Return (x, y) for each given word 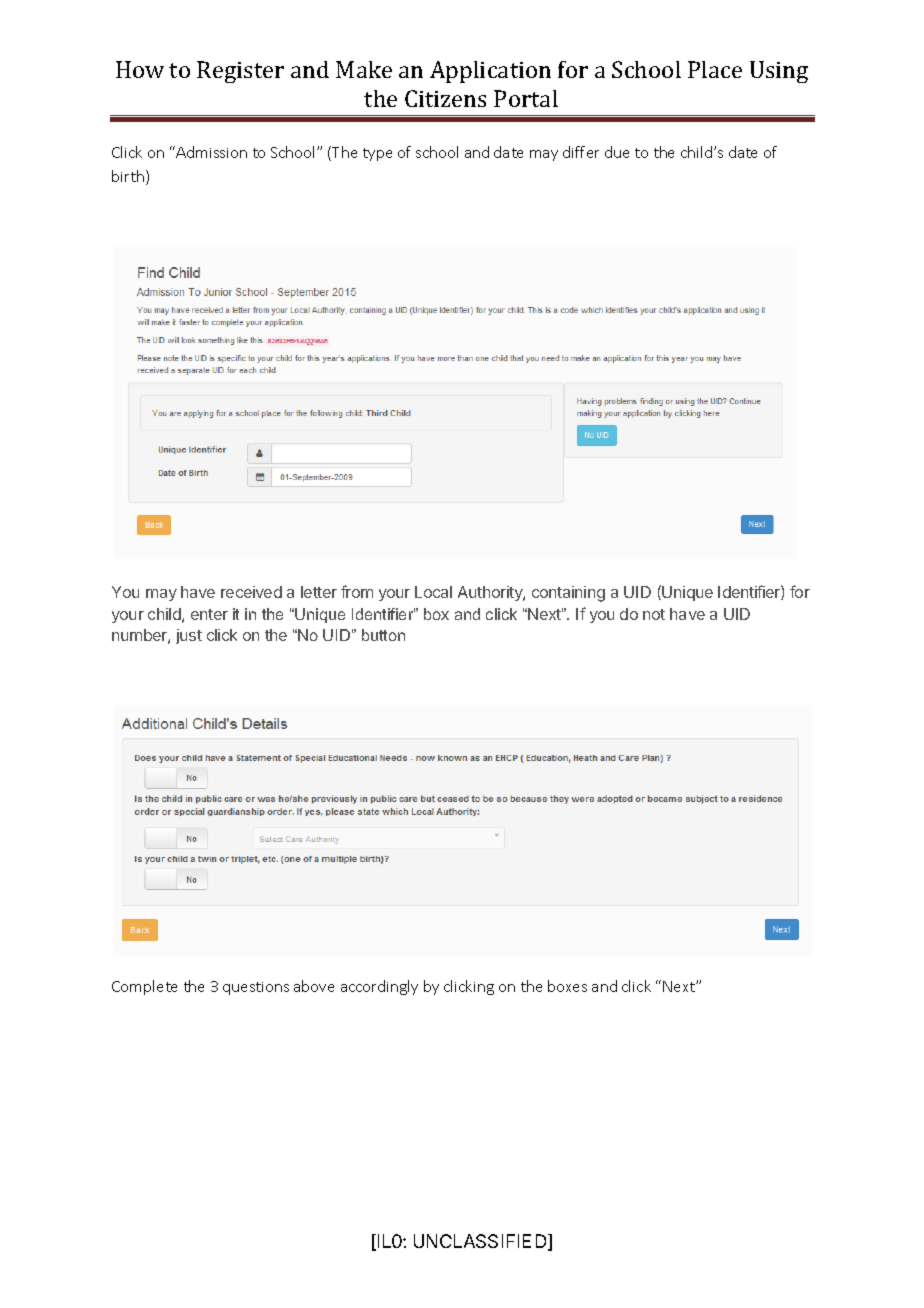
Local (433, 592)
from (357, 591)
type (377, 154)
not (654, 614)
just (189, 636)
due (617, 152)
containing (568, 594)
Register (240, 72)
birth (129, 177)
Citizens (445, 98)
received (251, 592)
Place (715, 69)
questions (256, 988)
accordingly (379, 987)
